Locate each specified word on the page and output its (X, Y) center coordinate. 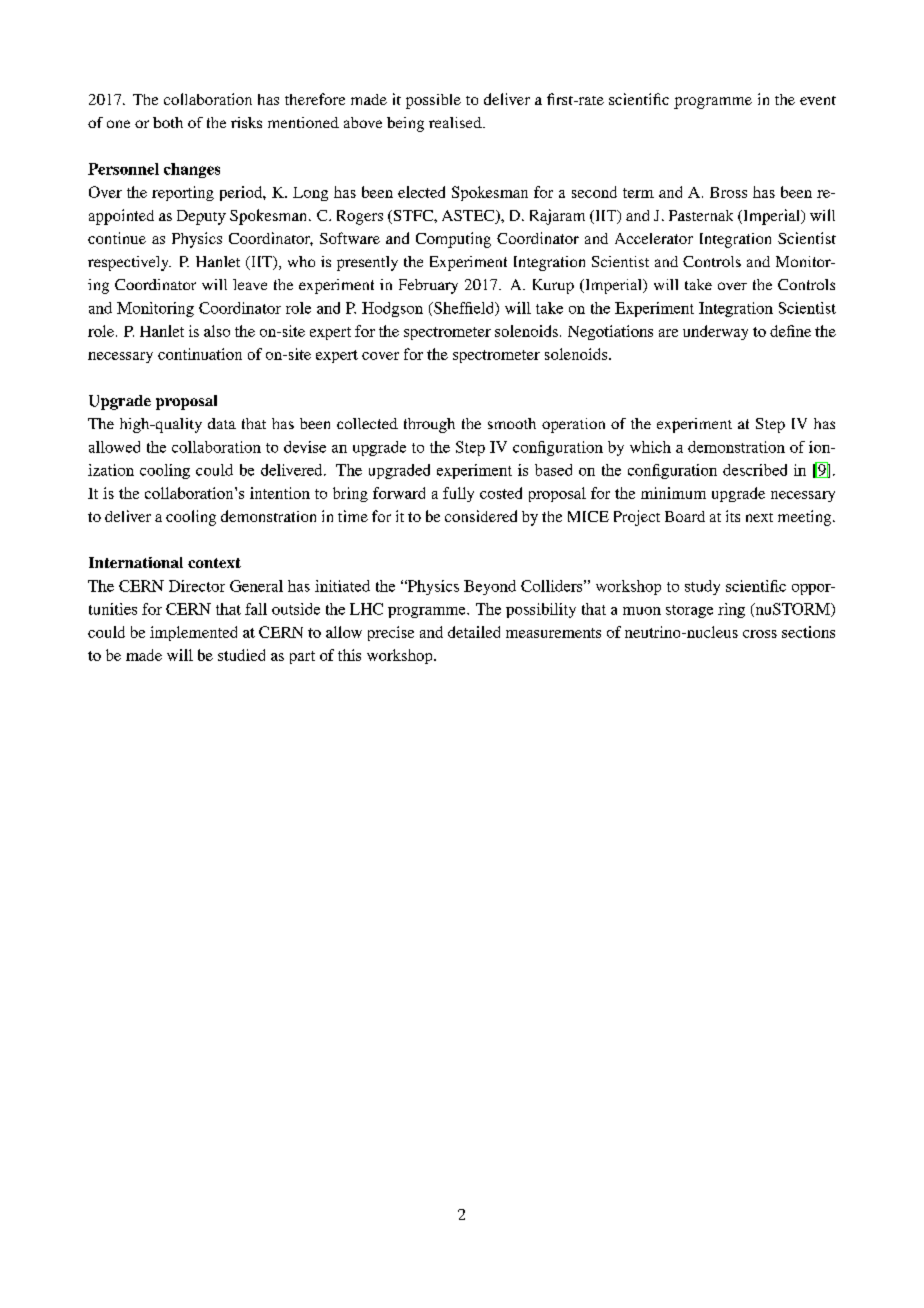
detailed (474, 632)
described (755, 470)
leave (250, 284)
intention (280, 493)
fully (458, 494)
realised (456, 122)
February (428, 286)
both (168, 122)
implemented (193, 633)
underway (715, 332)
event (818, 100)
